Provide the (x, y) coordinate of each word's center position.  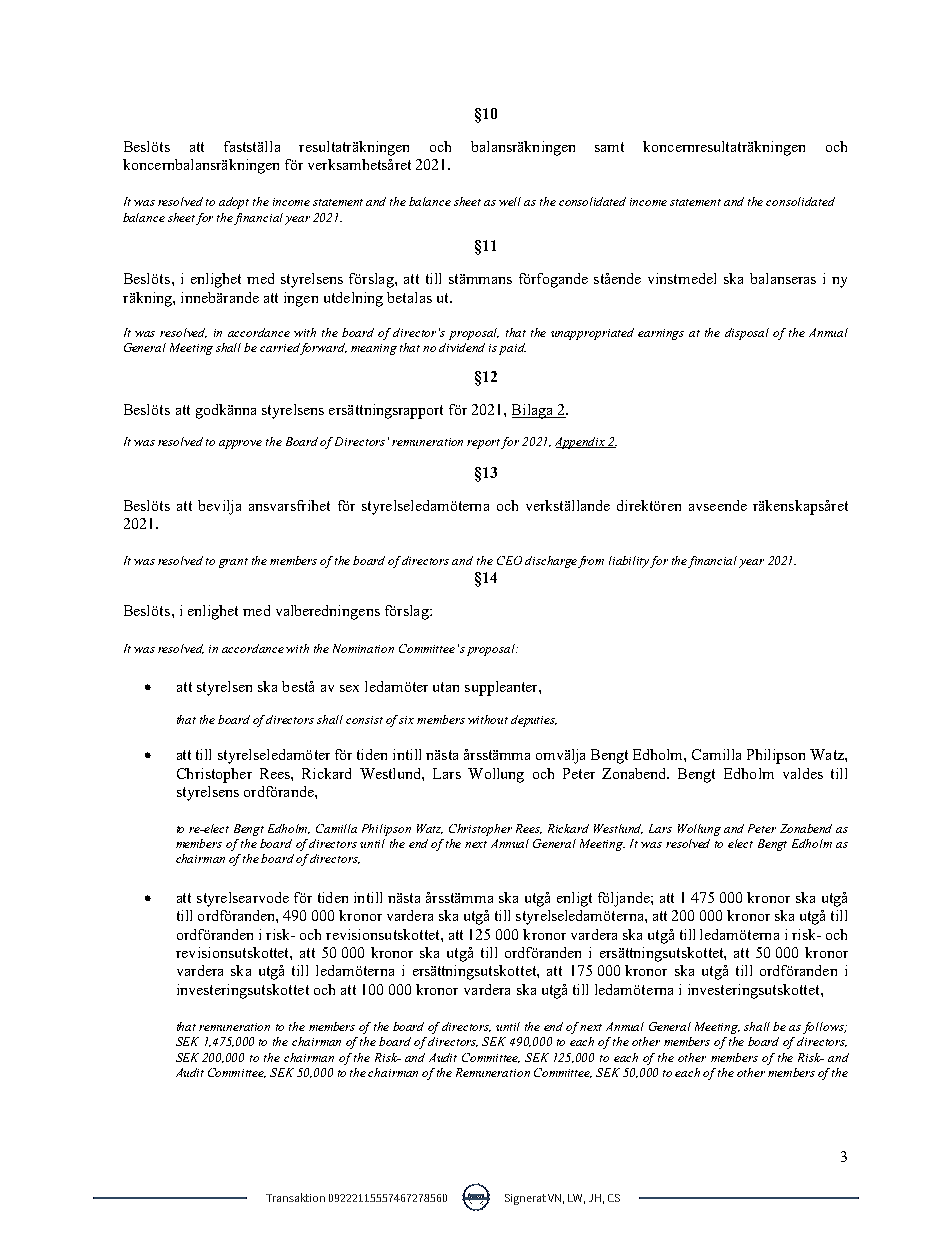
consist (364, 720)
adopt (234, 203)
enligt (574, 899)
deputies (534, 721)
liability (630, 562)
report (484, 444)
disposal (747, 334)
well (510, 201)
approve (240, 444)
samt (609, 147)
